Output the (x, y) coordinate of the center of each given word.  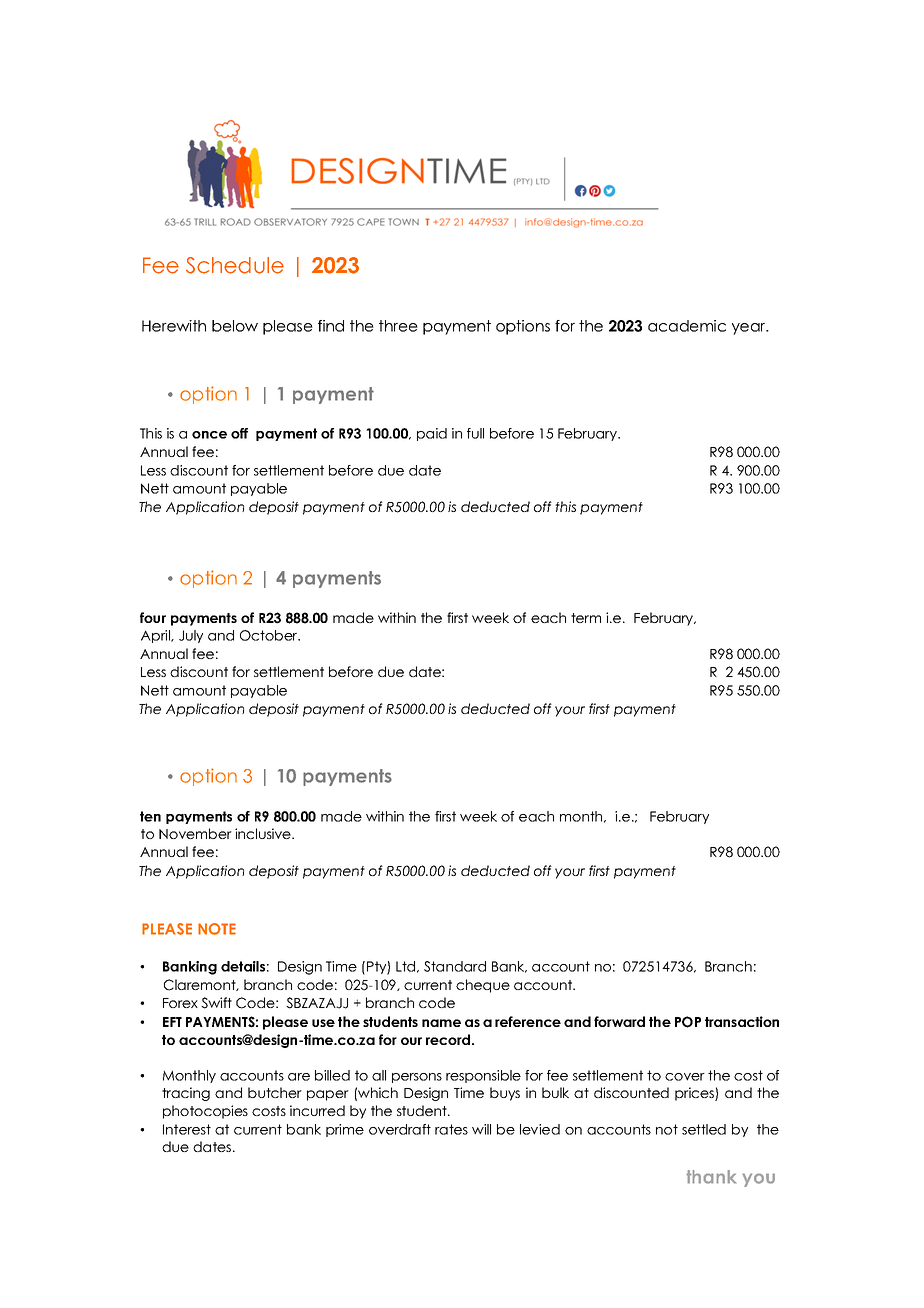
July (191, 636)
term (586, 618)
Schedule (235, 265)
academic (687, 326)
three (398, 326)
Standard (455, 966)
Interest (187, 1129)
